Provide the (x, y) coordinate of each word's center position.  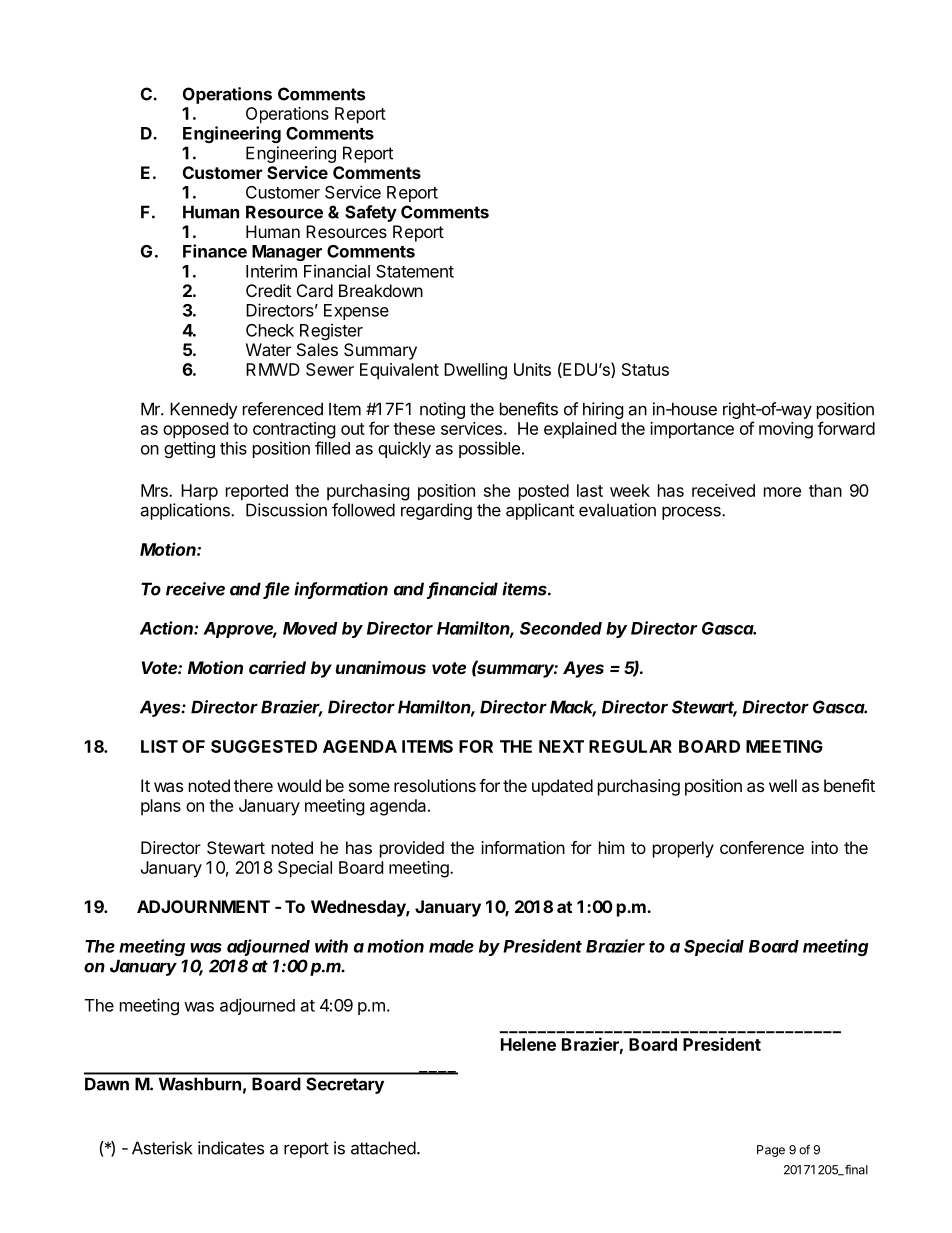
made (451, 946)
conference (762, 847)
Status (645, 369)
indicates (231, 1148)
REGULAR (630, 746)
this (233, 448)
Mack (573, 708)
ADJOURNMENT (203, 906)
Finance (215, 251)
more (782, 492)
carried (277, 667)
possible (489, 449)
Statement (415, 271)
